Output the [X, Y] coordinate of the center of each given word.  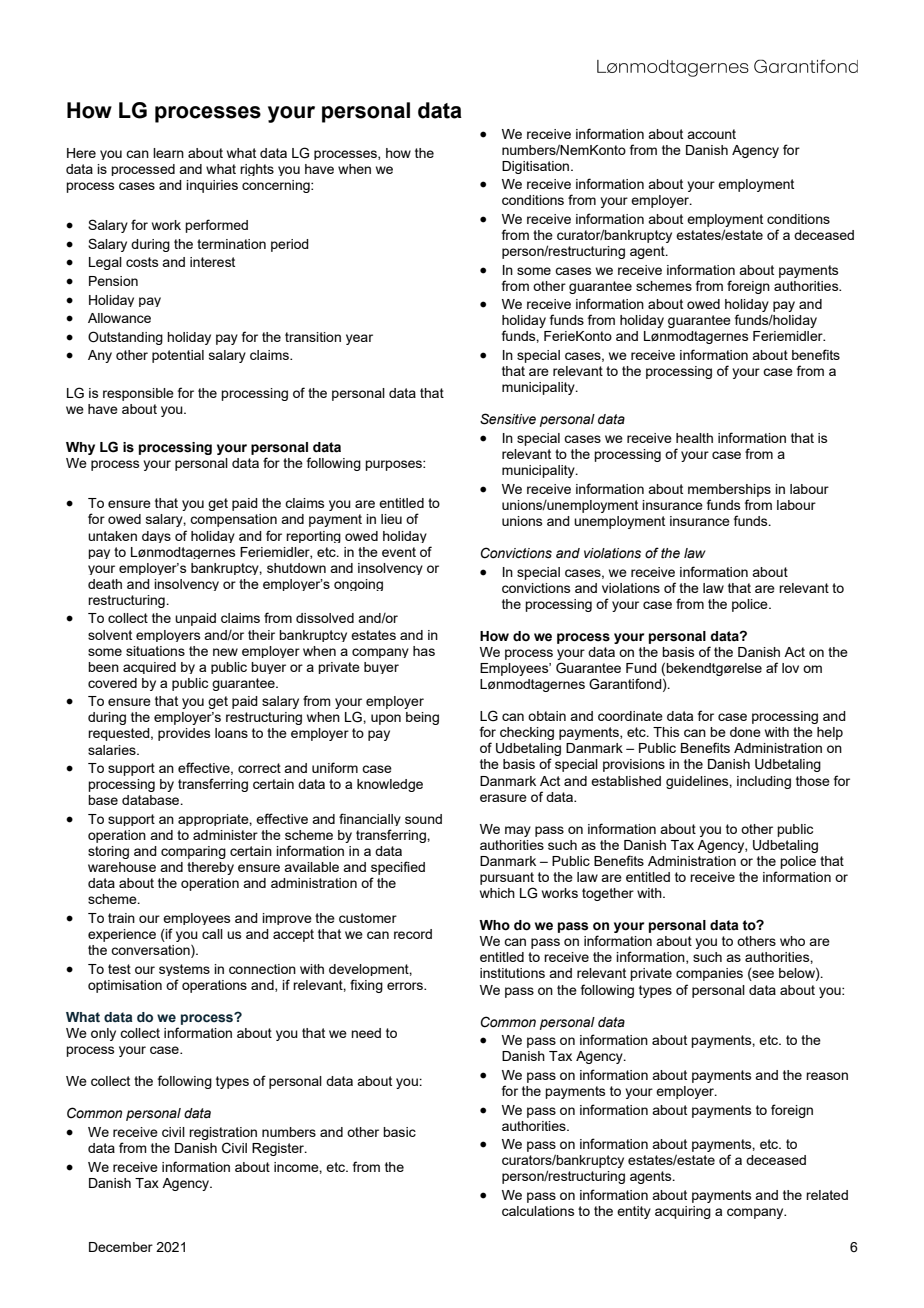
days [156, 537]
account [711, 134]
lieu [391, 519]
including [764, 782]
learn [168, 153]
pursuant [507, 878]
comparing [193, 852]
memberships [729, 490]
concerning [277, 186]
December [121, 1247]
